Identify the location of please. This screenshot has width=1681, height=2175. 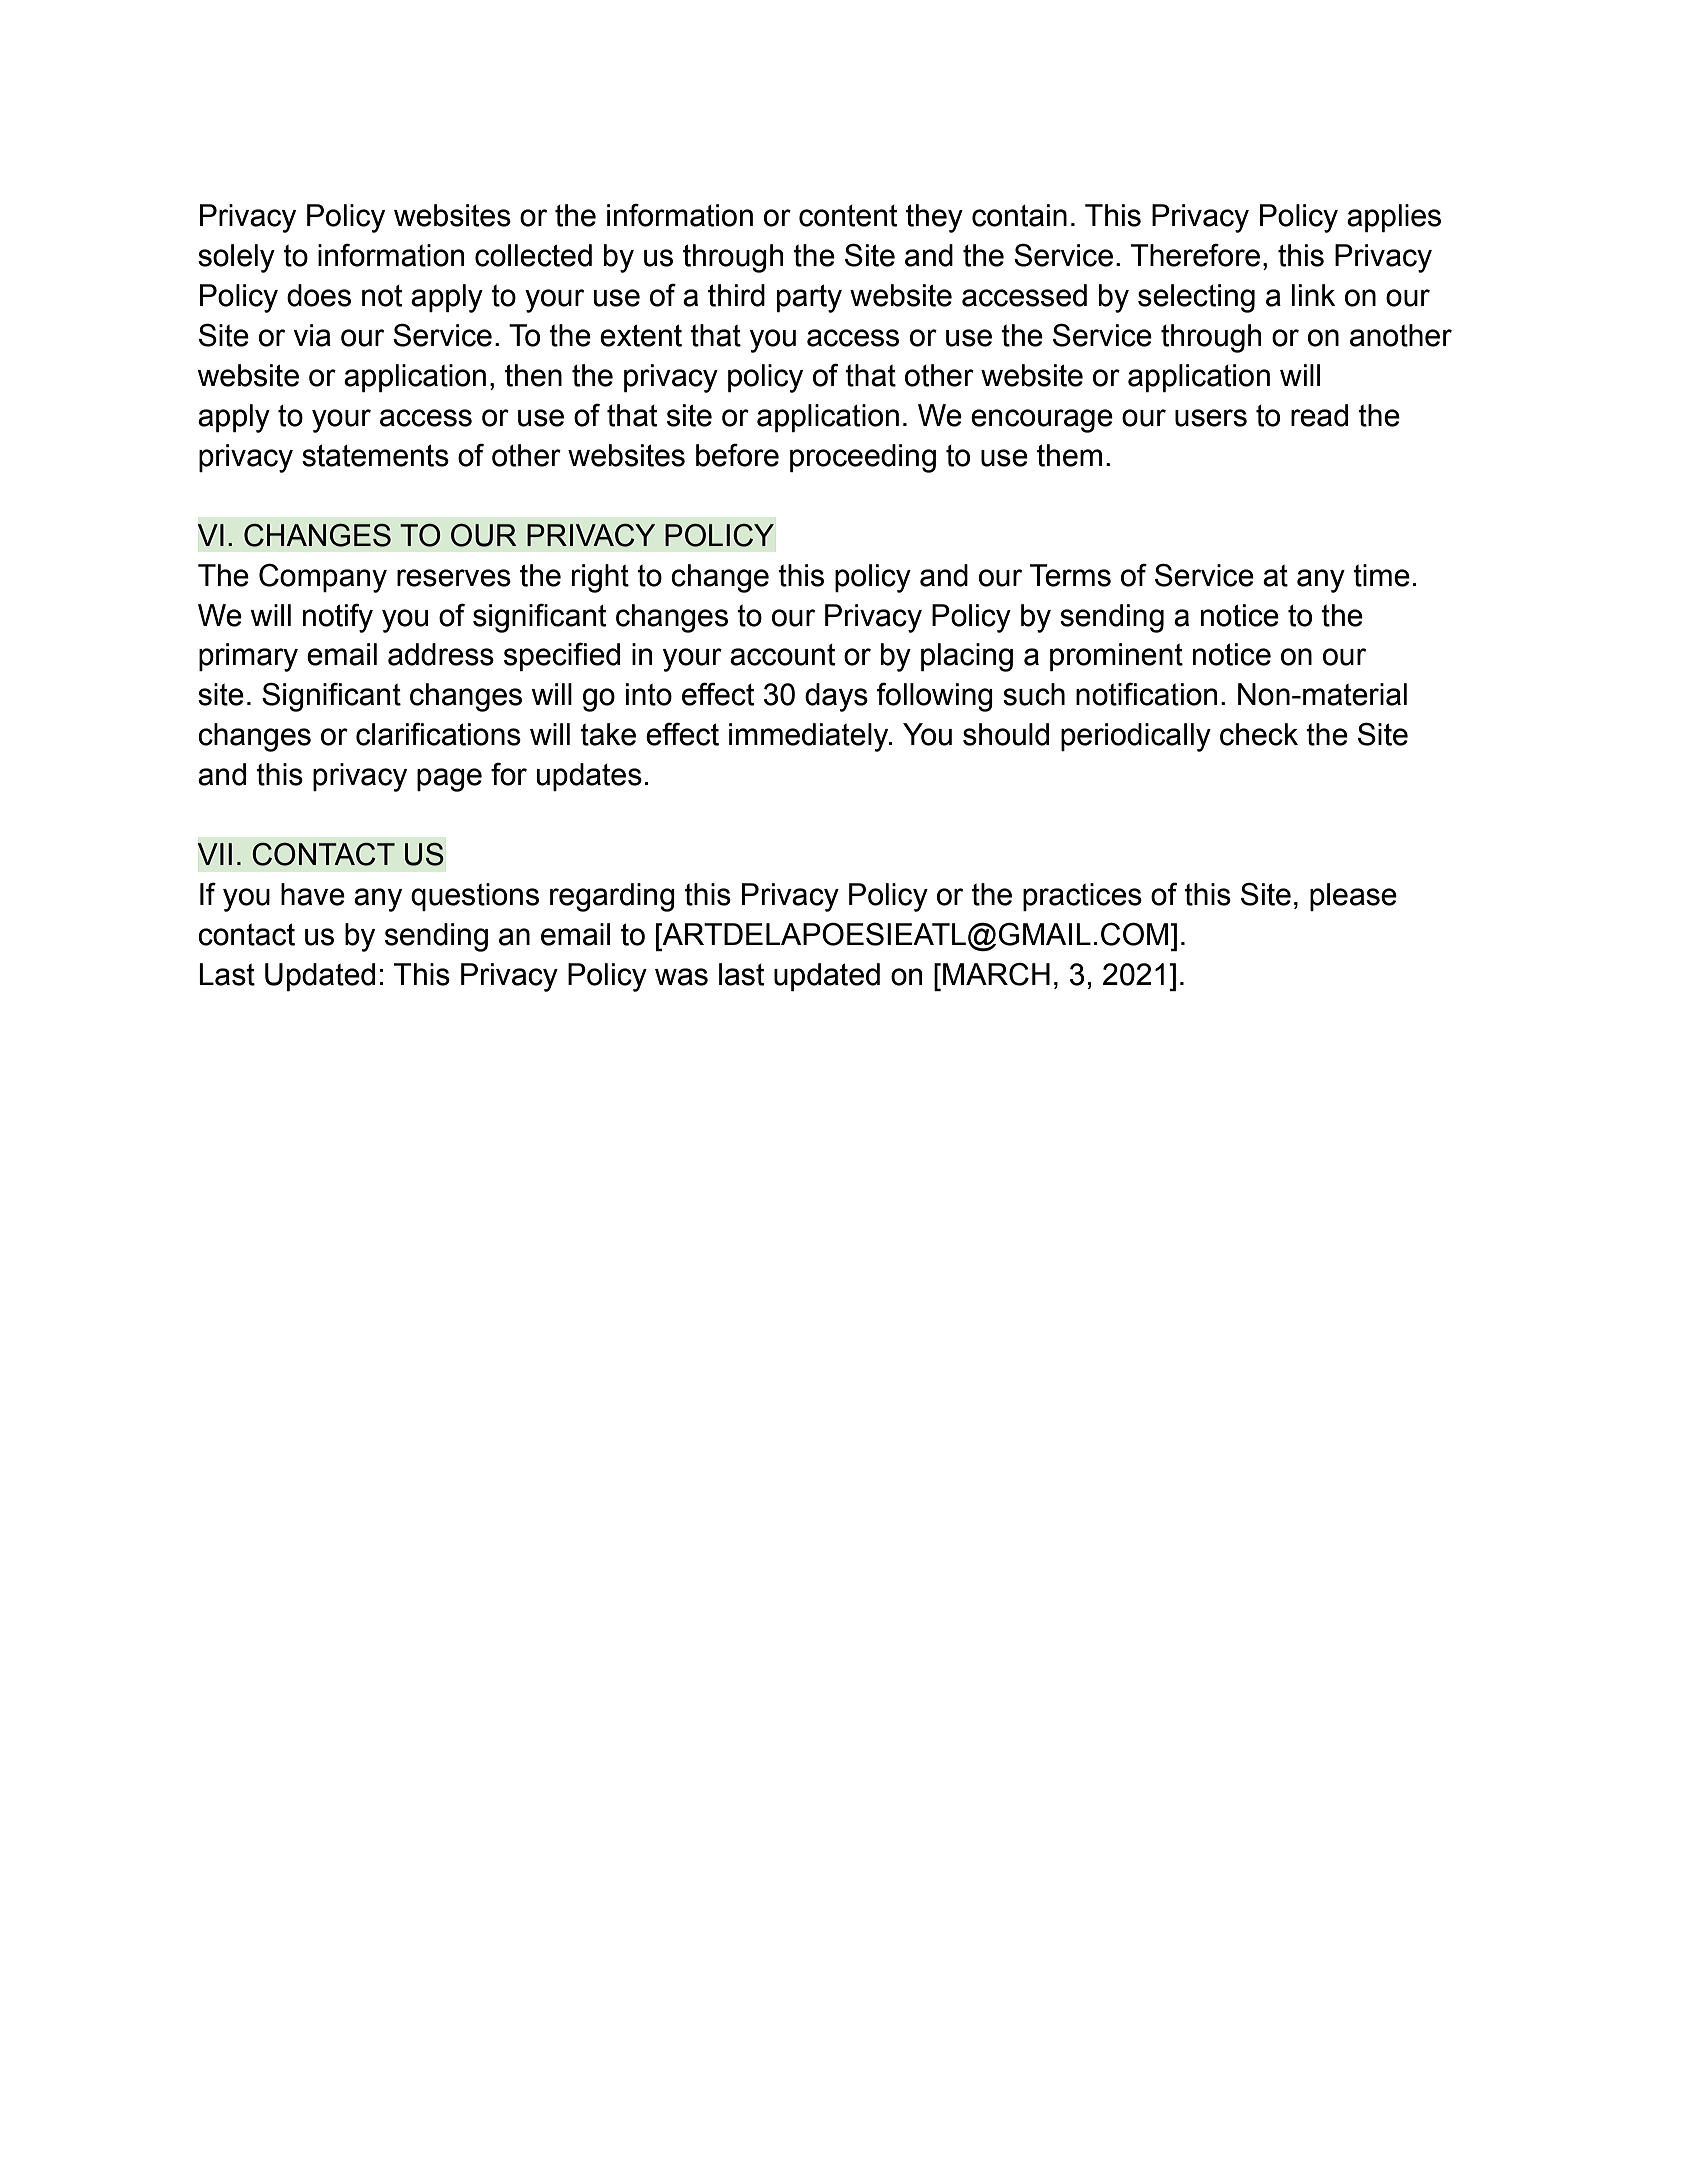
(1353, 897).
